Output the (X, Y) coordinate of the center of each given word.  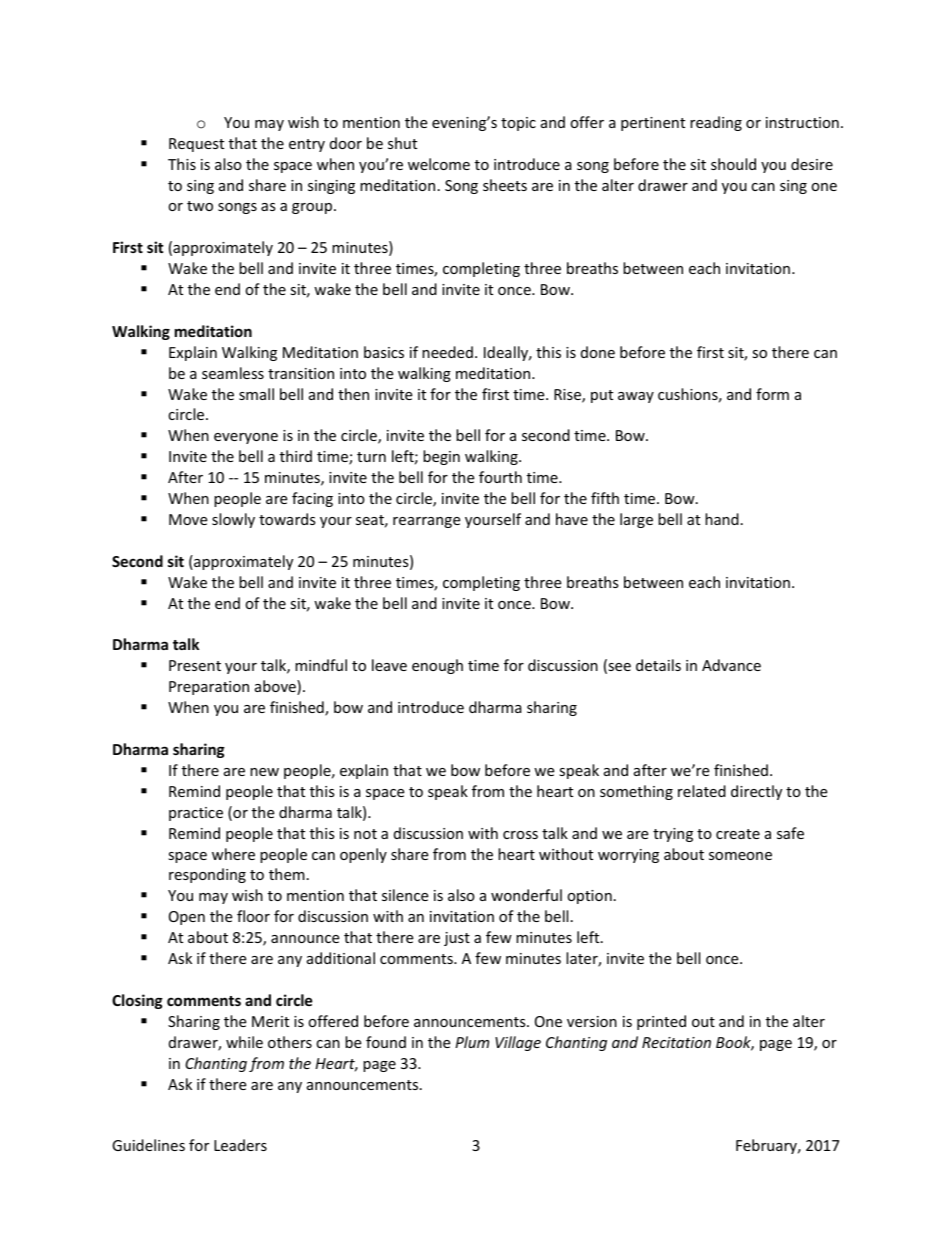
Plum (472, 1042)
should (733, 164)
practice (196, 814)
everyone (246, 438)
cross (520, 835)
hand (722, 519)
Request (196, 145)
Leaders (240, 1145)
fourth (500, 477)
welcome (439, 164)
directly (756, 792)
